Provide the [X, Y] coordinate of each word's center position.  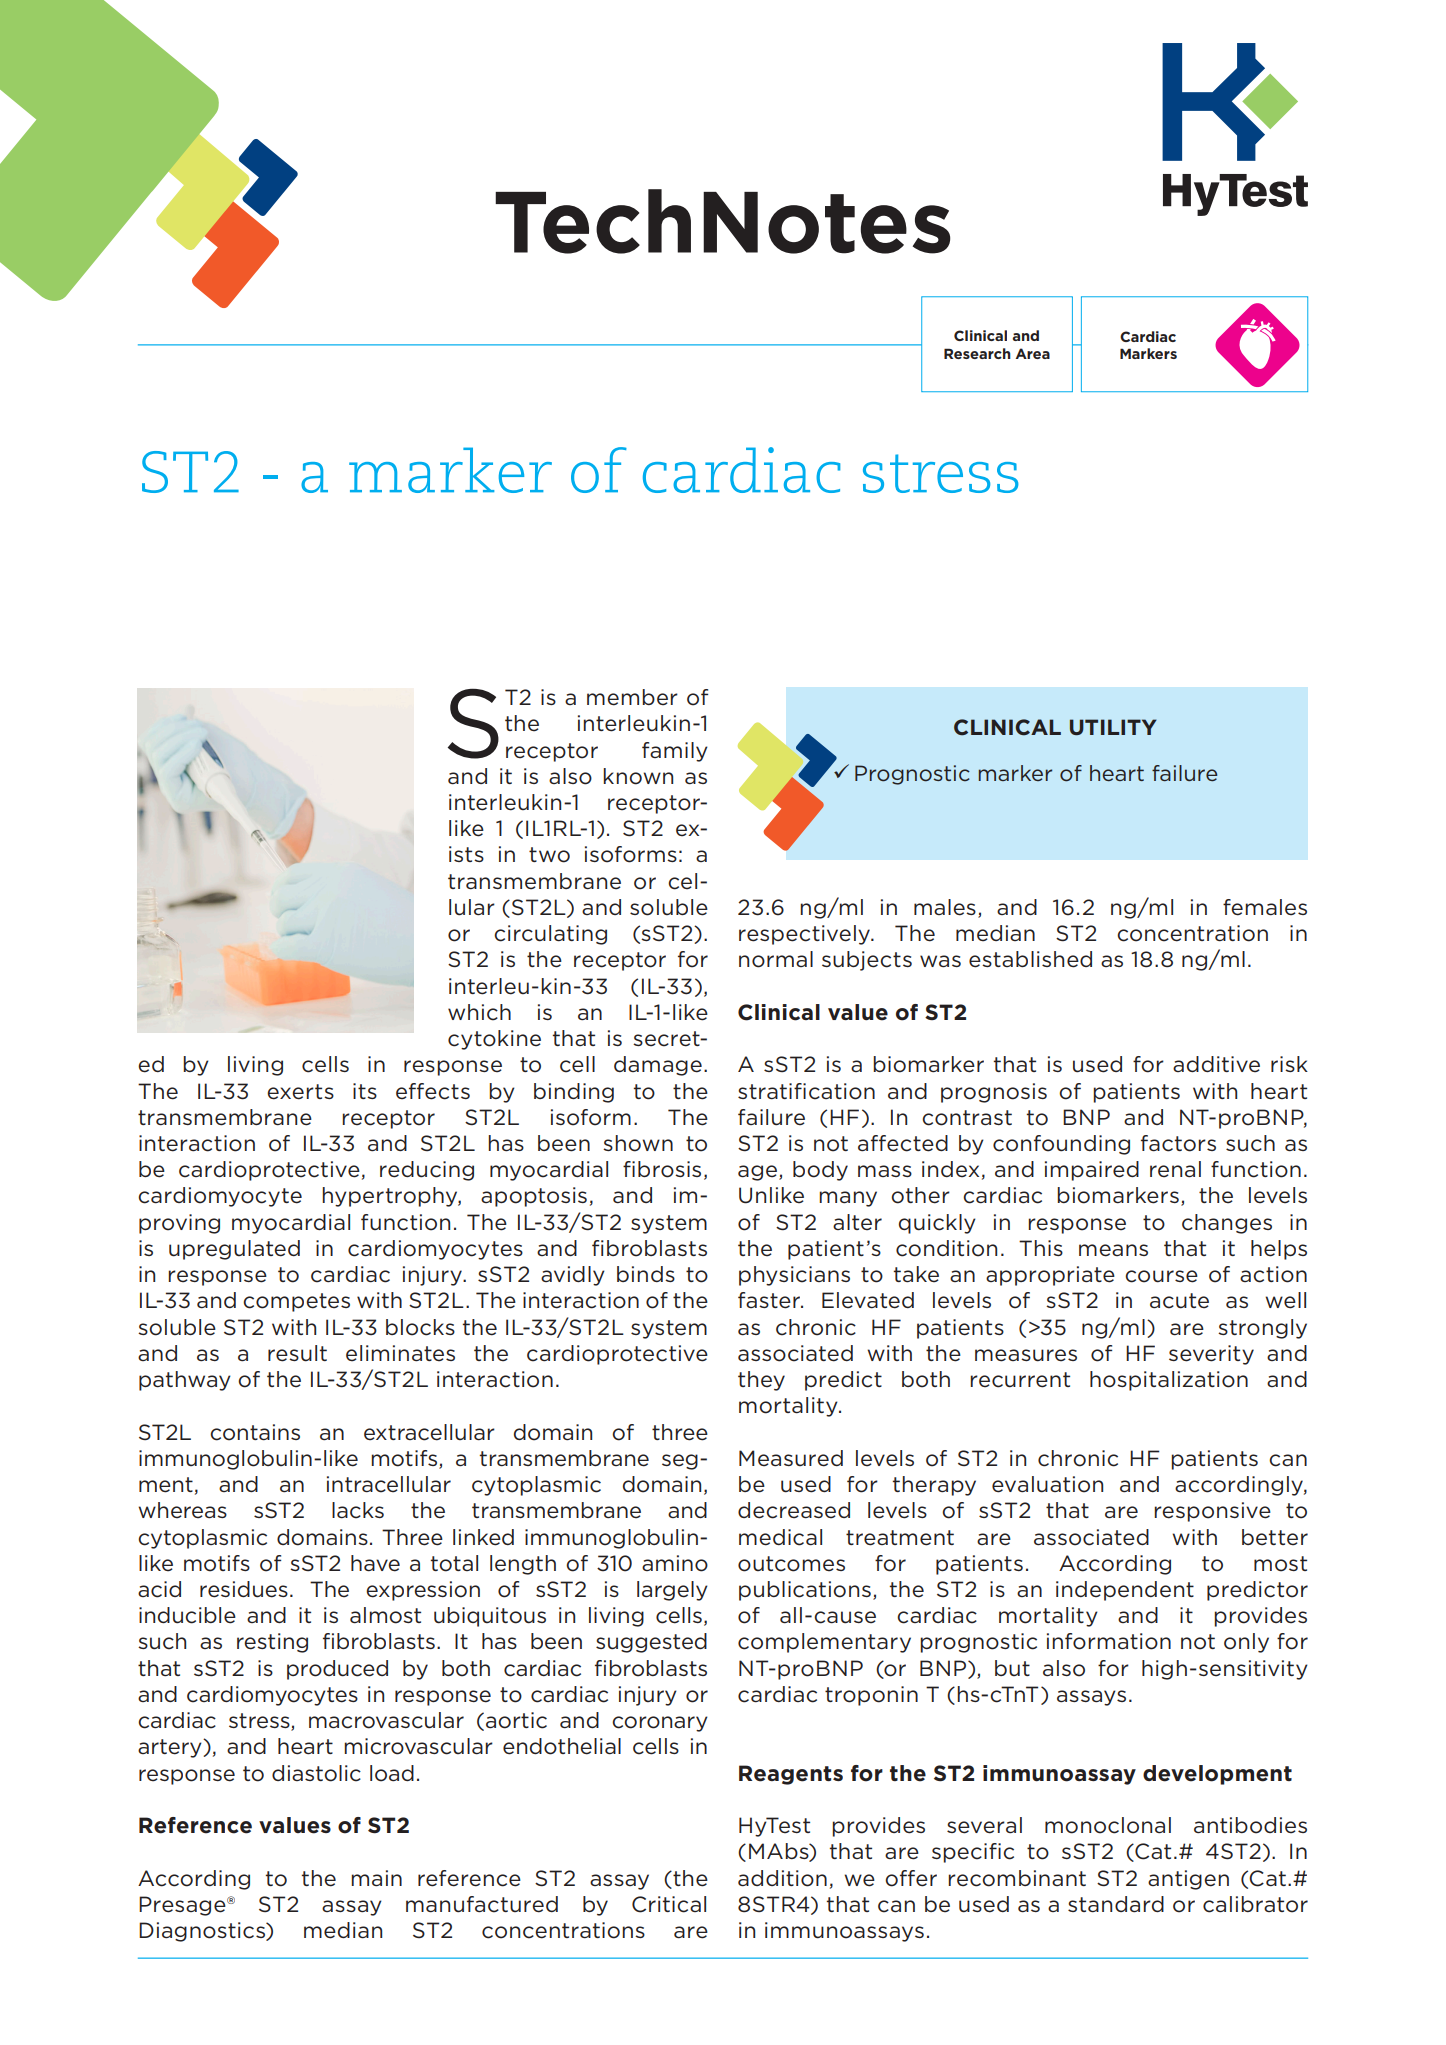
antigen [1188, 1880]
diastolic [316, 1773]
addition [782, 1878]
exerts [300, 1092]
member [632, 697]
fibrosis [662, 1169]
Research [977, 353]
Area [1032, 353]
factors [1178, 1143]
